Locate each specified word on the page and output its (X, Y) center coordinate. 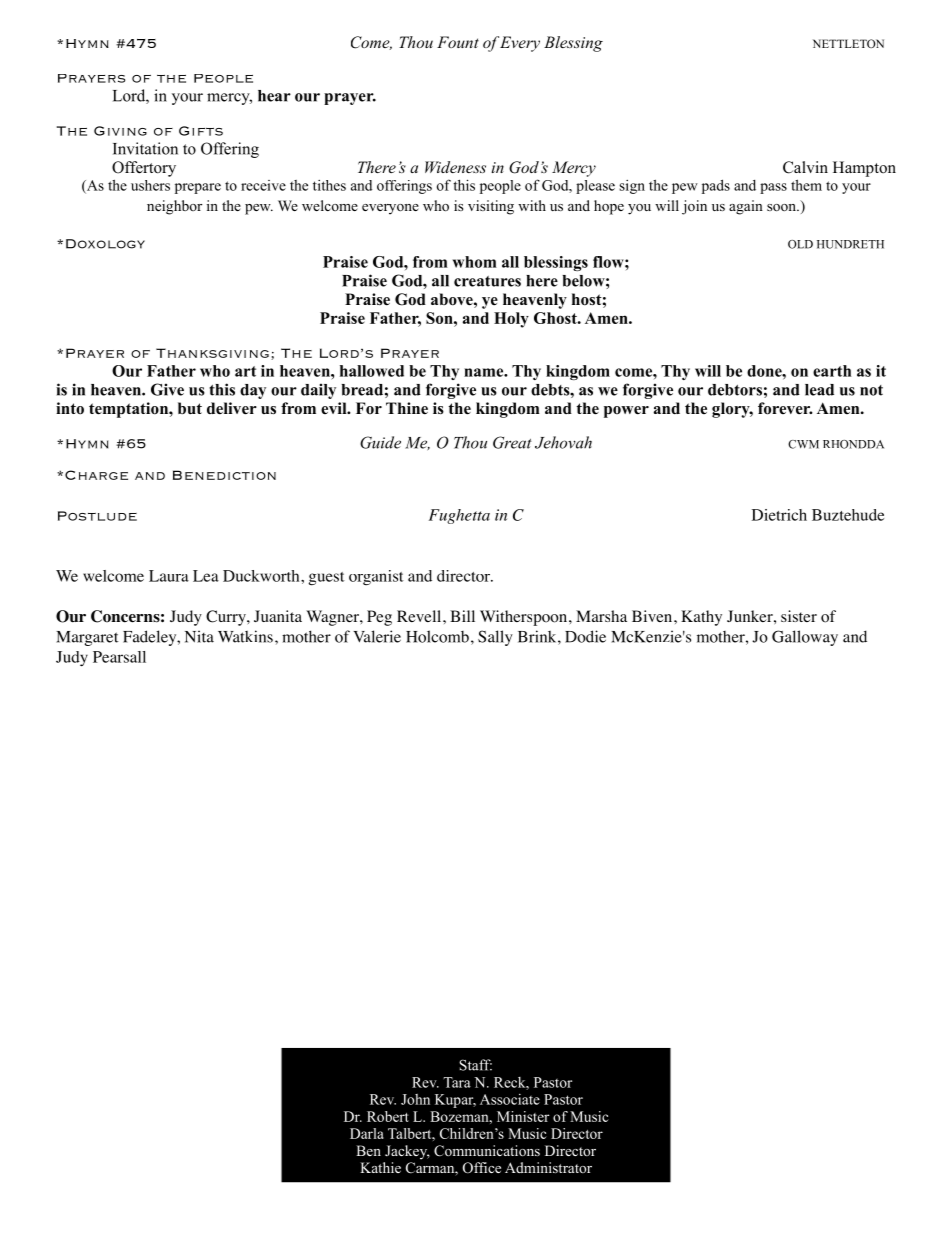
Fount (458, 42)
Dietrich (779, 515)
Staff (475, 1065)
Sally (495, 638)
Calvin (805, 167)
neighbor (174, 207)
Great (512, 442)
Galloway (805, 638)
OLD (800, 244)
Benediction (224, 475)
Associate (510, 1099)
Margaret (87, 638)
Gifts (201, 131)
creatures (487, 281)
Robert (388, 1116)
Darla (367, 1133)
